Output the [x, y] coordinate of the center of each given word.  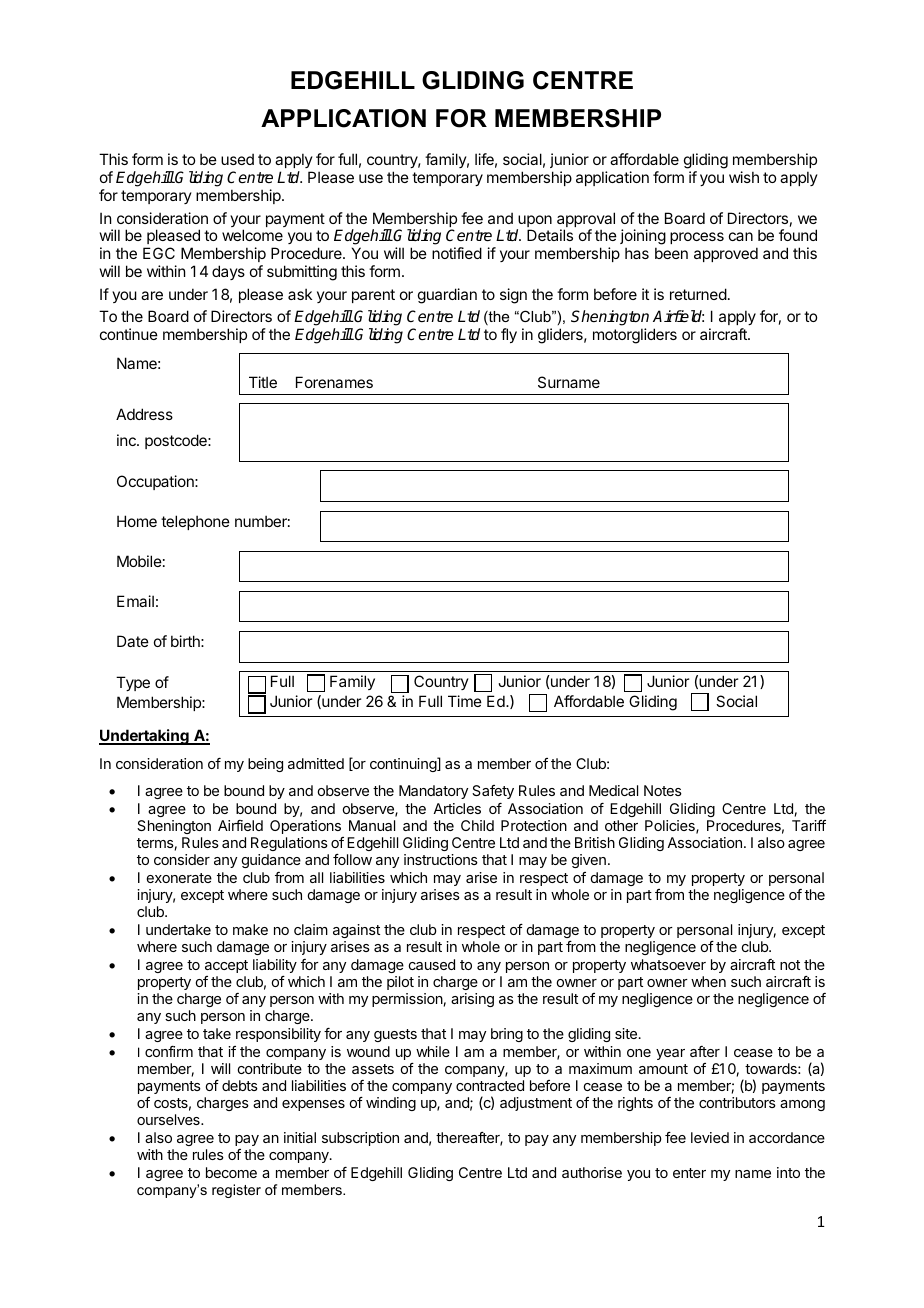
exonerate [179, 878]
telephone [195, 522]
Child [477, 825]
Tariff [809, 825]
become [231, 1172]
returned [698, 294]
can [741, 236]
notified [457, 253]
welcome [252, 235]
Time [465, 701]
